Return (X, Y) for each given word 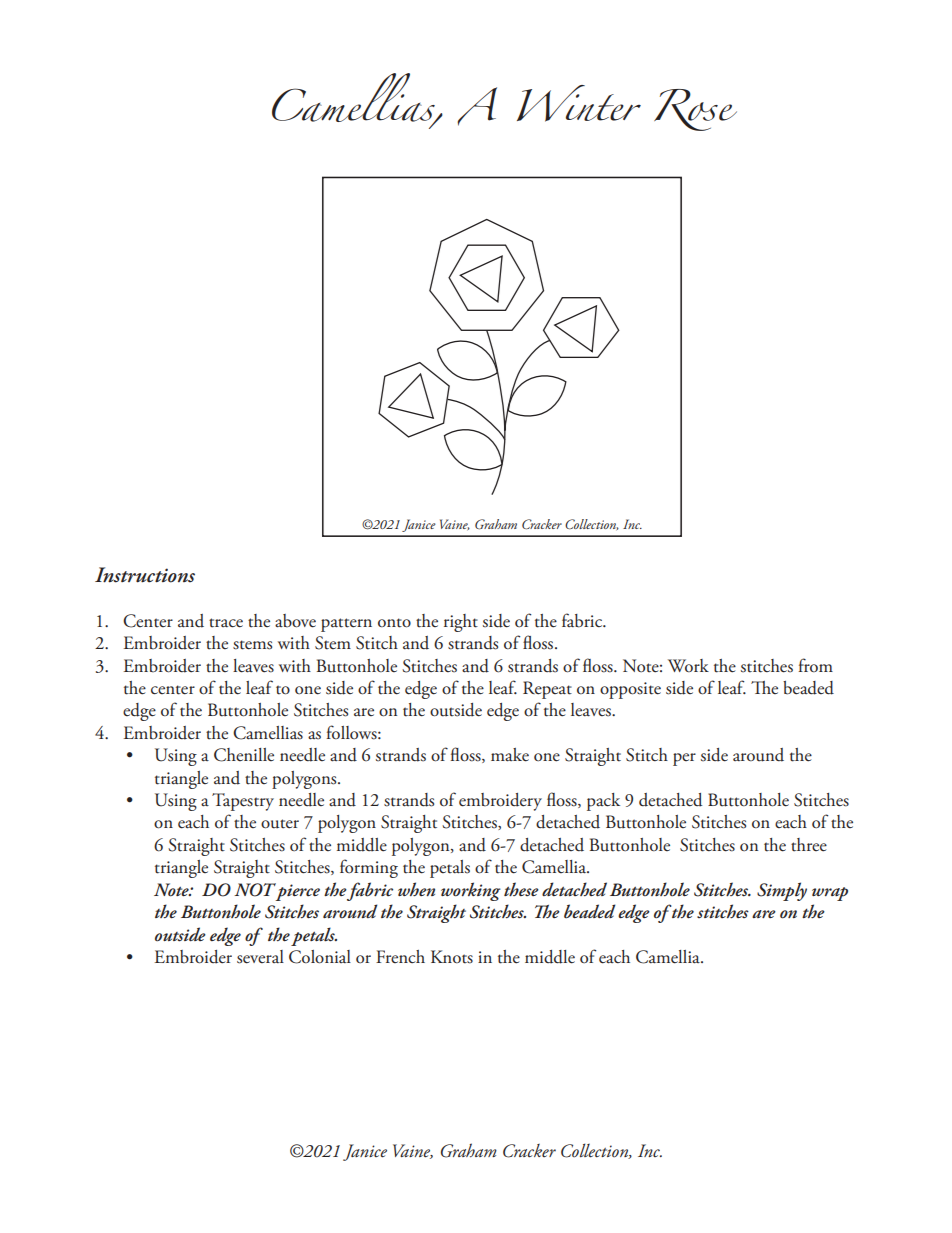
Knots (452, 957)
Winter (579, 103)
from (816, 665)
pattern (346, 625)
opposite (630, 690)
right (461, 623)
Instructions (145, 575)
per (684, 759)
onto (394, 623)
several (260, 957)
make (510, 755)
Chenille (244, 755)
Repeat (547, 690)
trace (226, 623)
